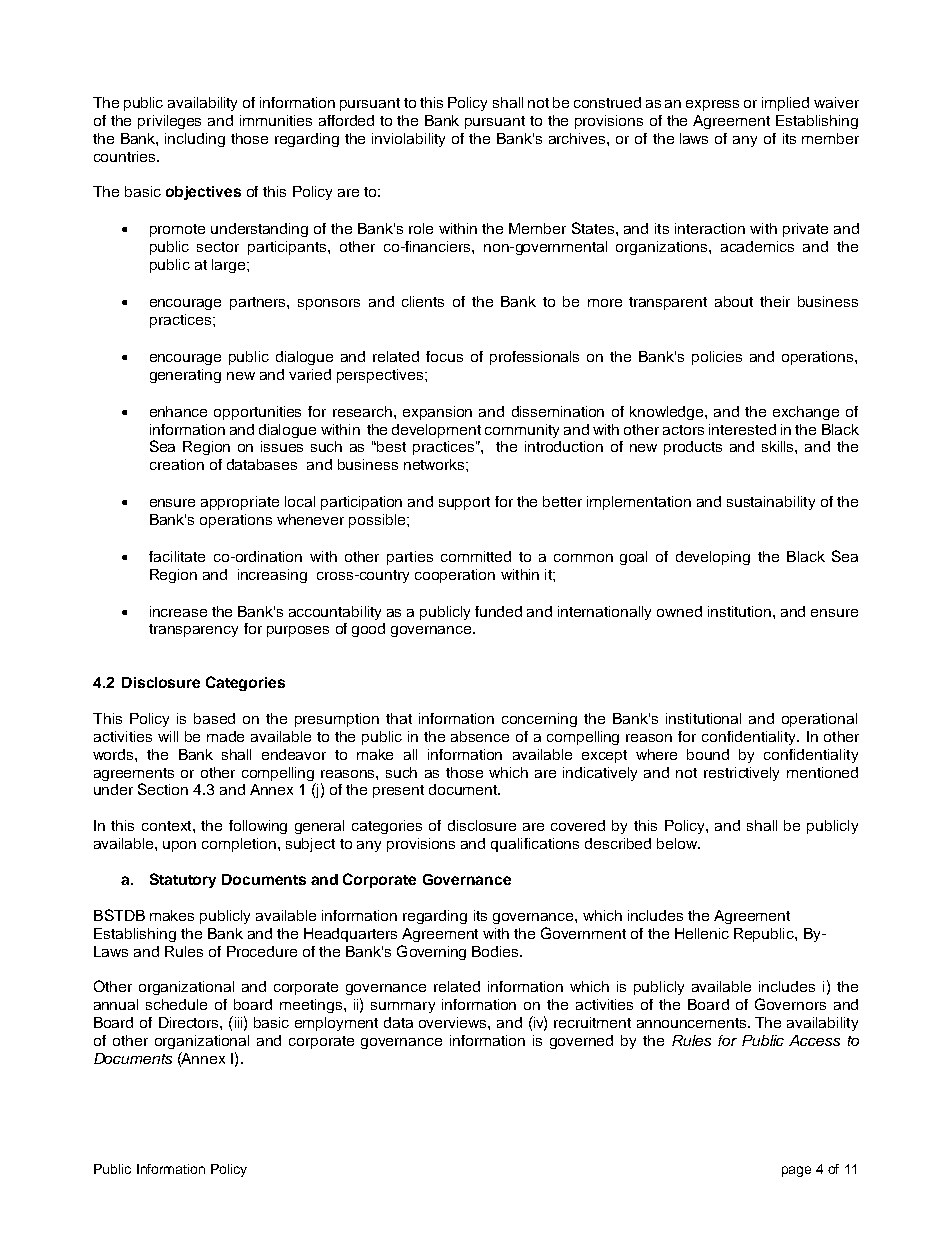 Image resolution: width=952 pixels, height=1233 pixels. Describe the element at coordinates (581, 1042) in the screenshot. I see `governed` at that location.
